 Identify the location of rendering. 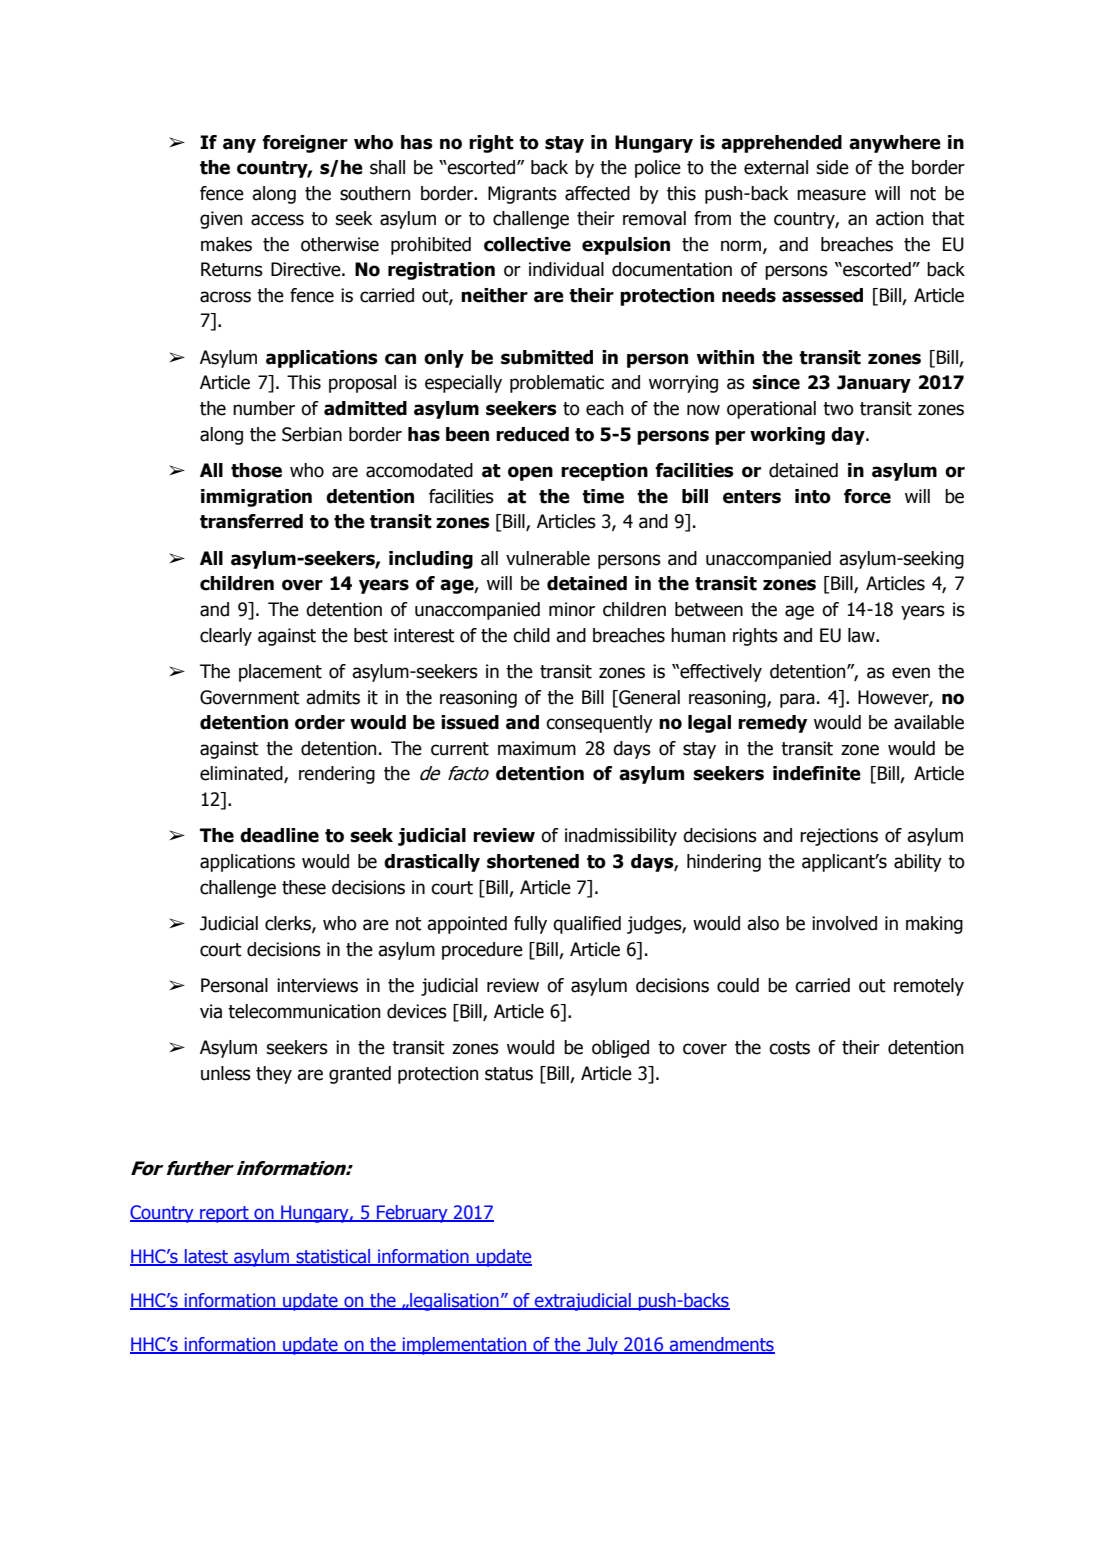
(337, 775).
